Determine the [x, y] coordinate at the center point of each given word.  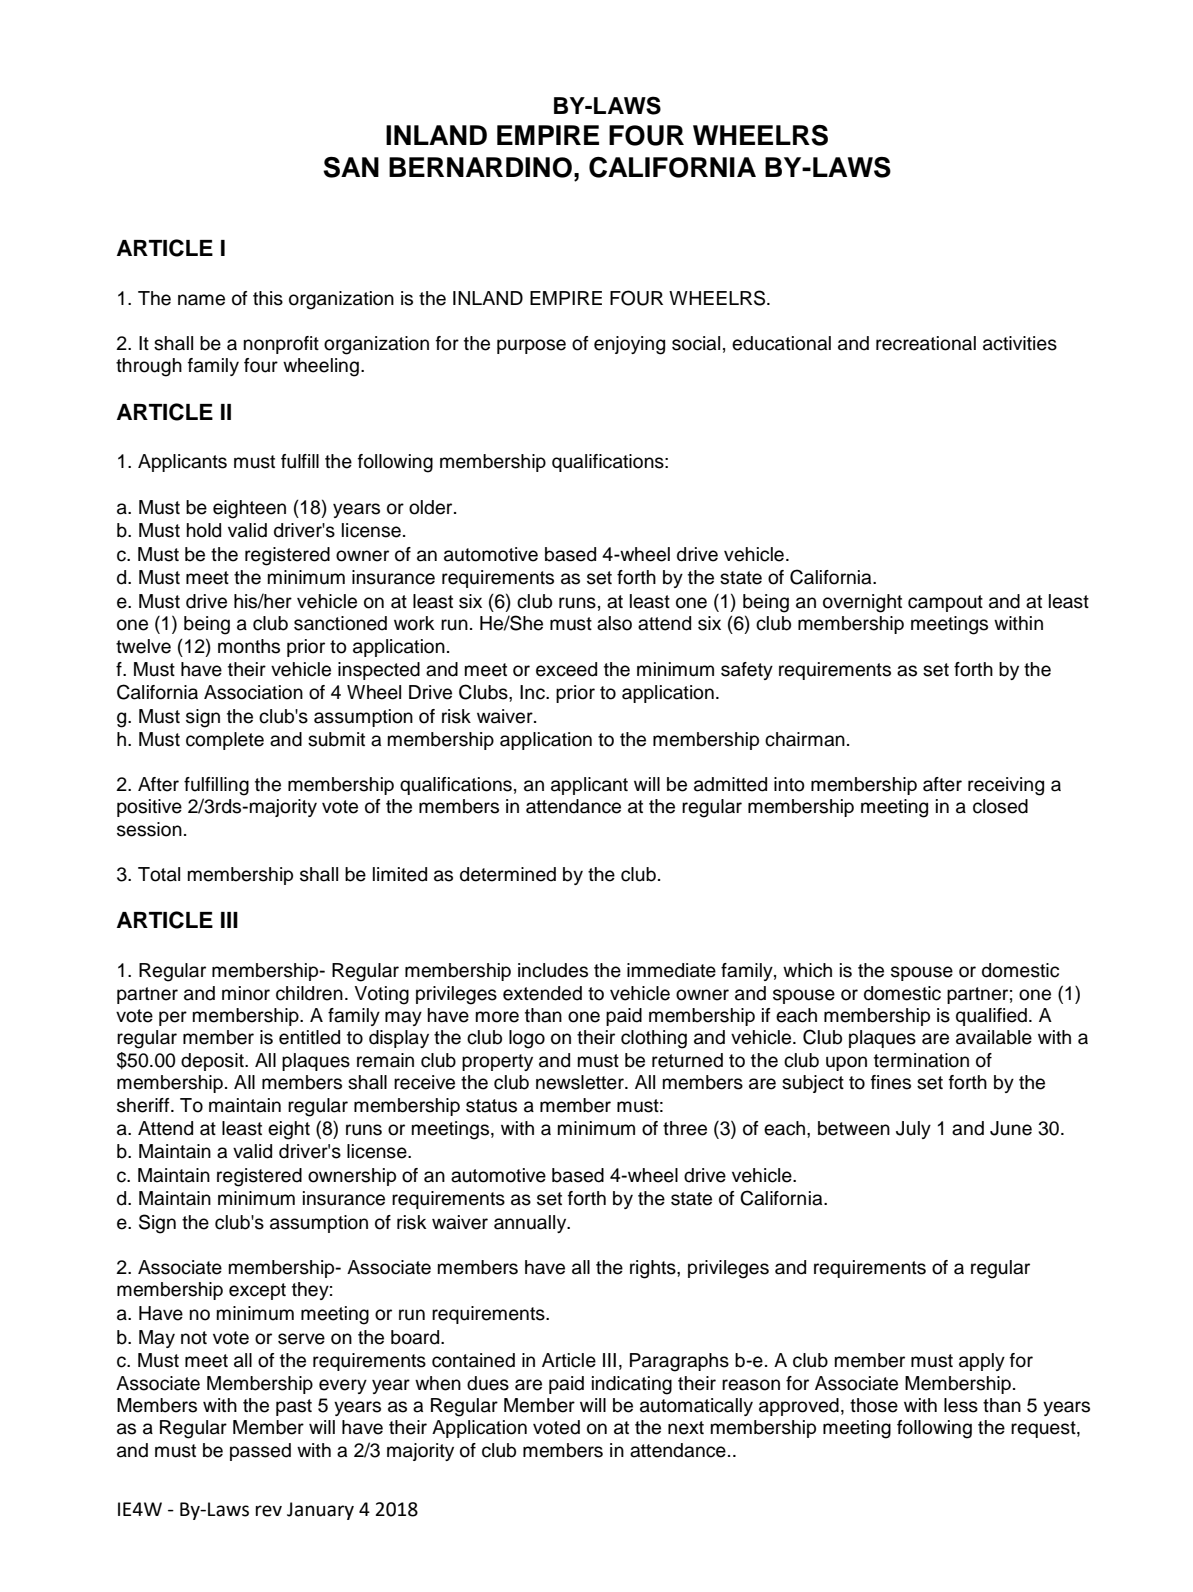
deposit [213, 1062]
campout [945, 603]
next [686, 1428]
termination [921, 1060]
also [614, 623]
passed [260, 1452]
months [249, 646]
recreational [926, 343]
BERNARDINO [480, 167]
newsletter [581, 1082]
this [268, 298]
